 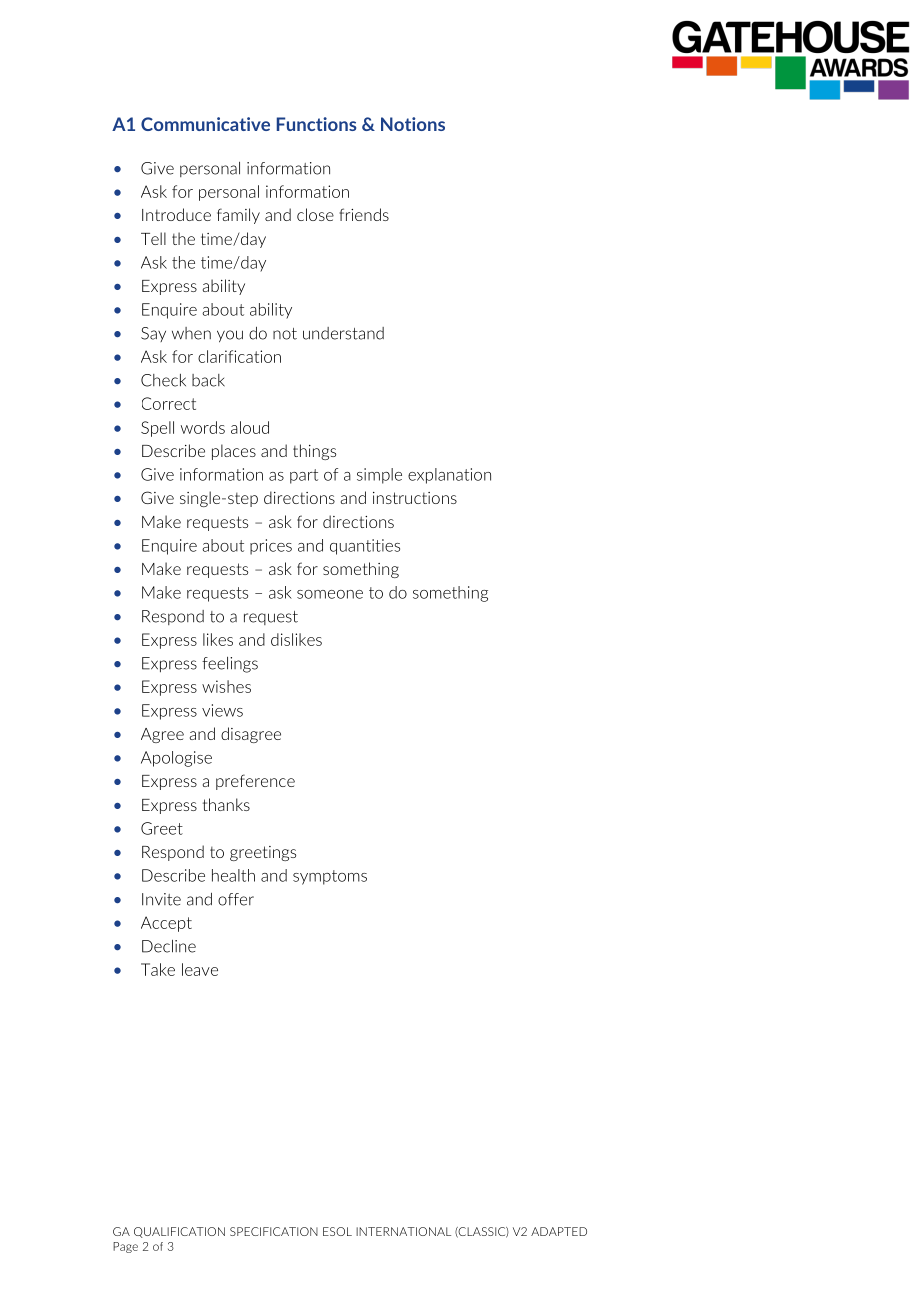 What do you see at coordinates (559, 1231) in the image?
I see `ADAPTED` at bounding box center [559, 1231].
